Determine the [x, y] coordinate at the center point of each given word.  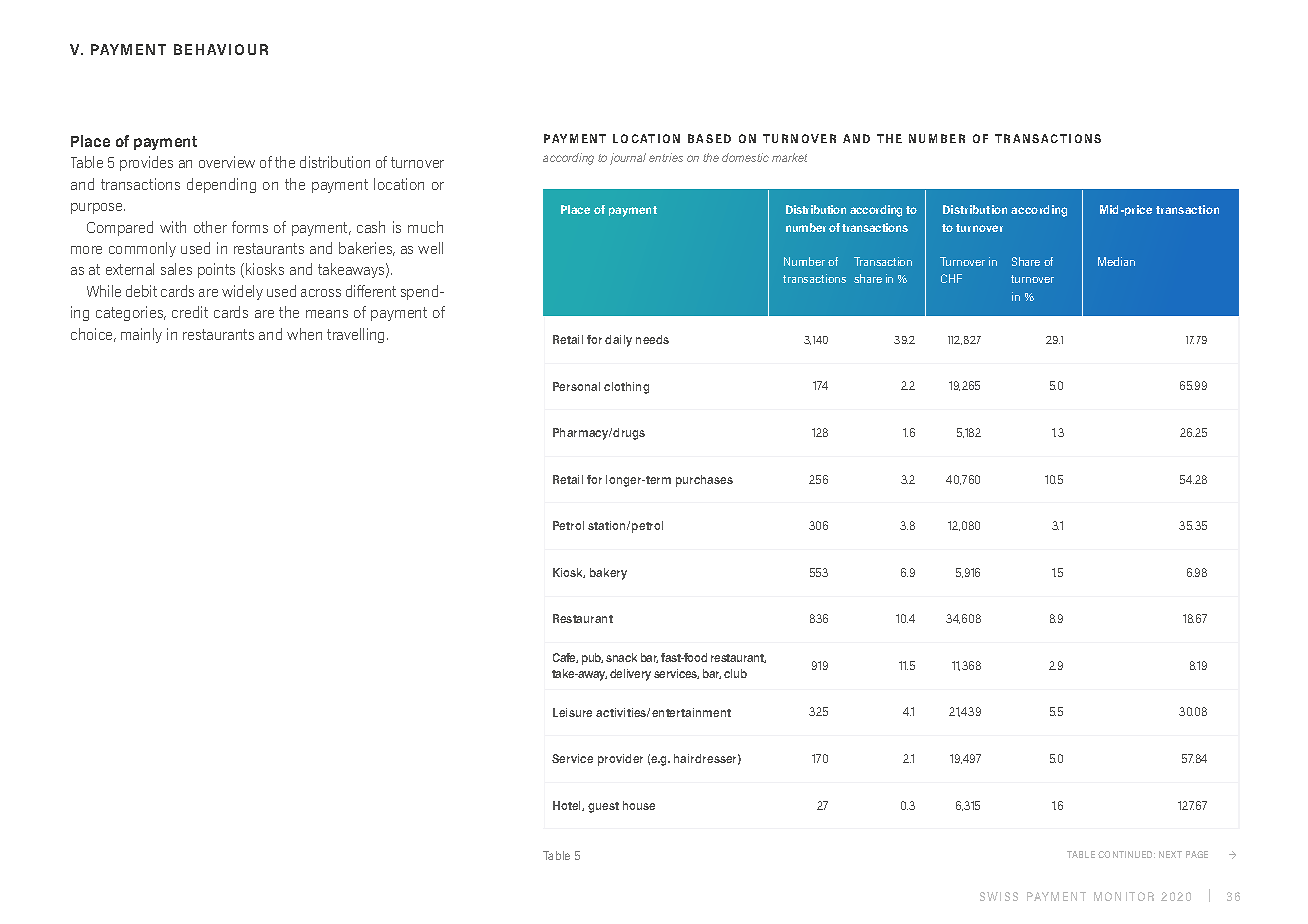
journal [628, 159]
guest [603, 807]
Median [1116, 261]
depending [221, 185]
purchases [704, 481]
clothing [626, 388]
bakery [608, 574]
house [639, 805]
